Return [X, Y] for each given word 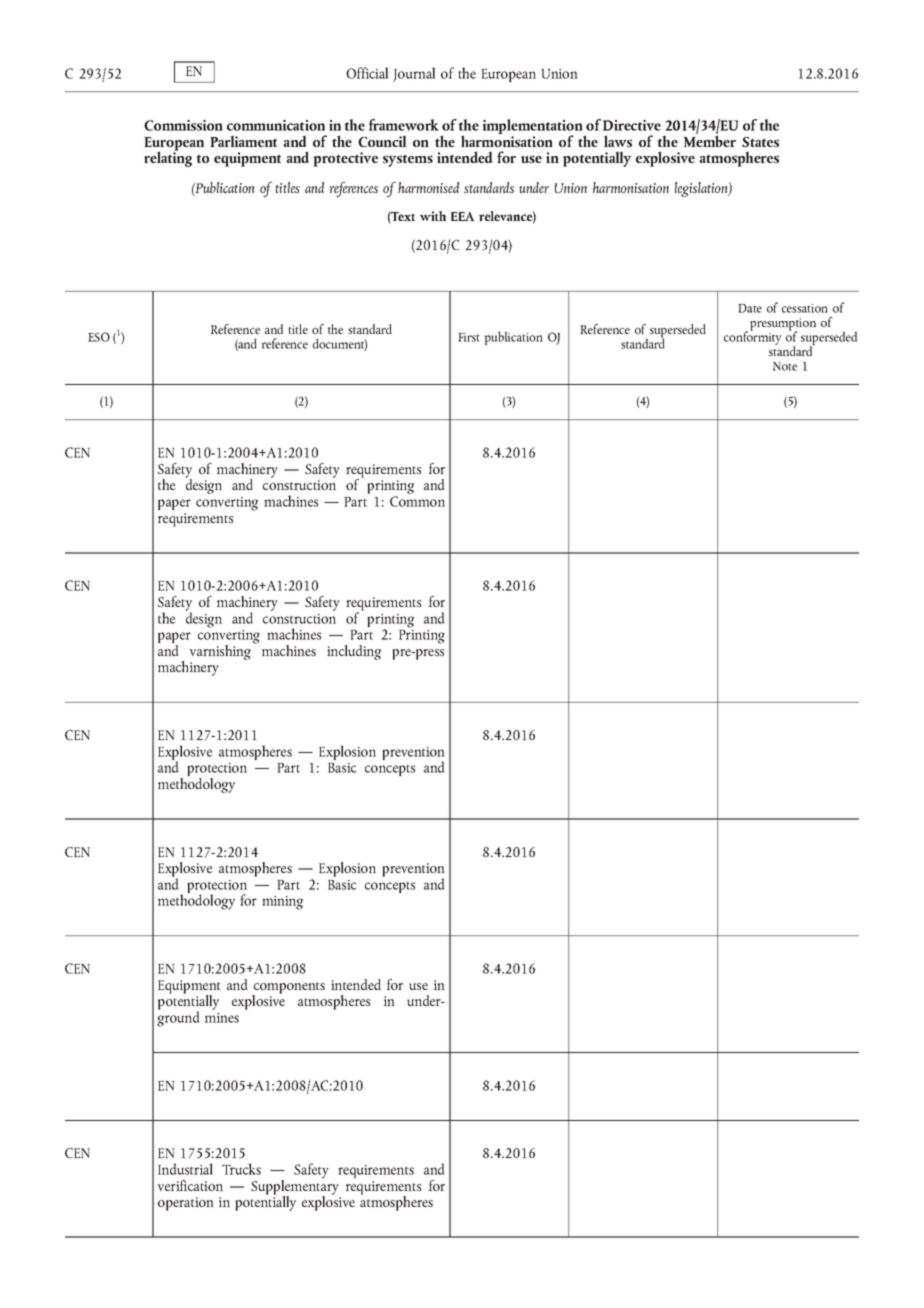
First [469, 337]
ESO [99, 337]
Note [785, 366]
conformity [753, 337]
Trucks [241, 1169]
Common [417, 501]
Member [709, 140]
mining [282, 903]
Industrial [185, 1169]
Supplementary [295, 1187]
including [354, 652]
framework [404, 125]
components [288, 989]
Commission [183, 125]
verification [190, 1185]
